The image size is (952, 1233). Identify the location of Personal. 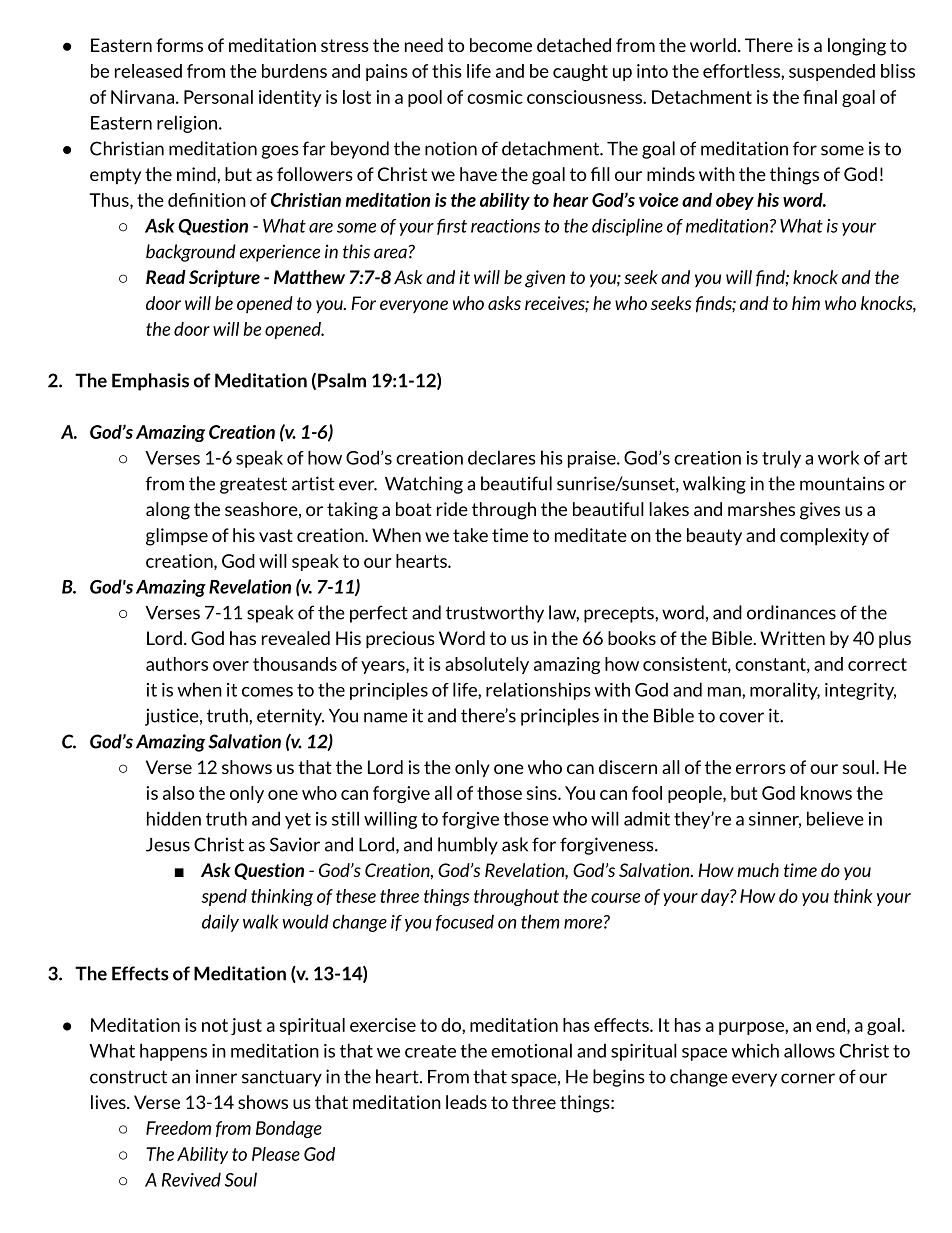
(218, 97).
